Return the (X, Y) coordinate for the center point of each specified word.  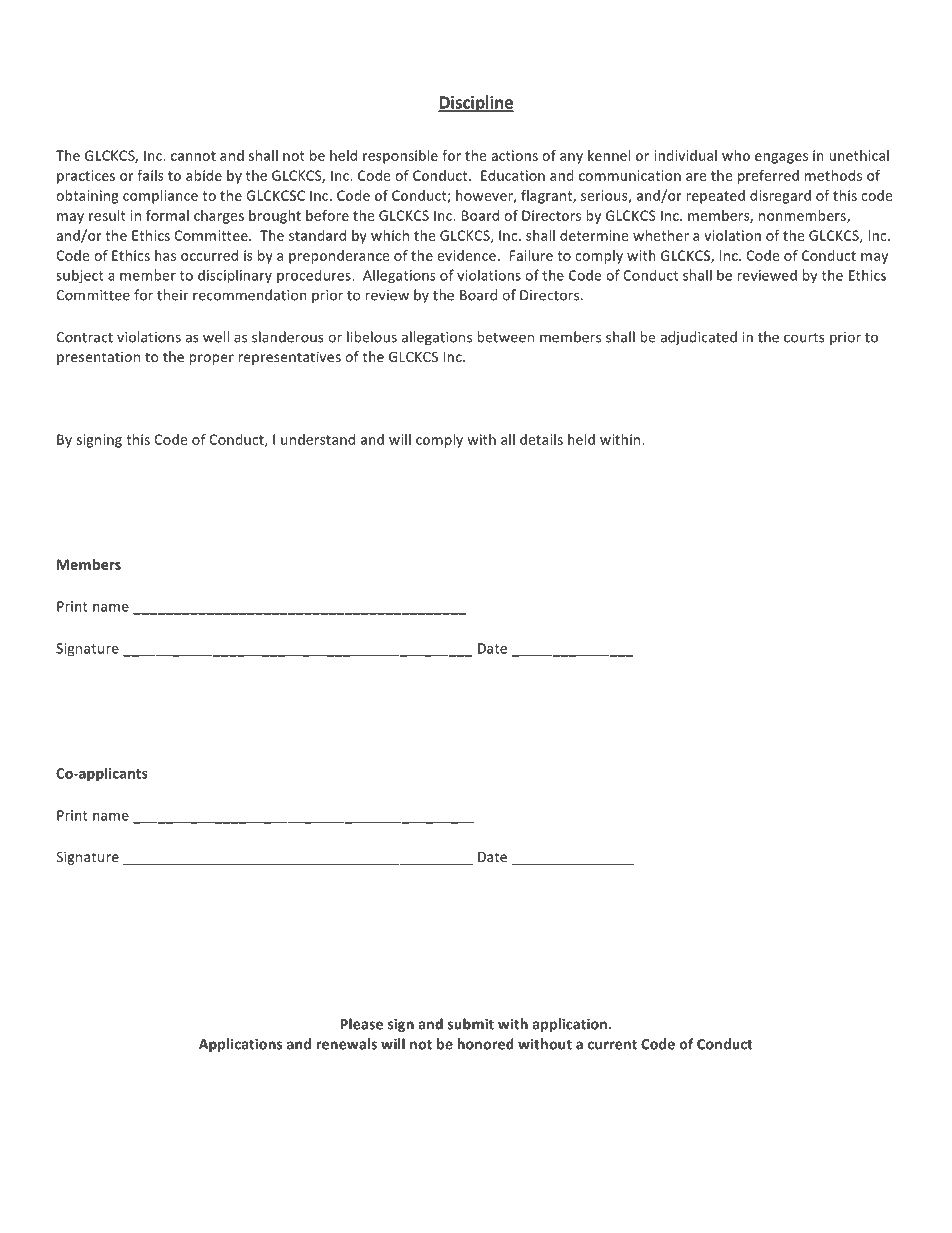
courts (804, 338)
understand (318, 439)
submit (471, 1024)
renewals (346, 1044)
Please (362, 1024)
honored (485, 1044)
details (541, 439)
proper (211, 359)
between (505, 337)
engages (781, 158)
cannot (193, 156)
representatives (289, 358)
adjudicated (698, 338)
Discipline (476, 103)
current (612, 1045)
